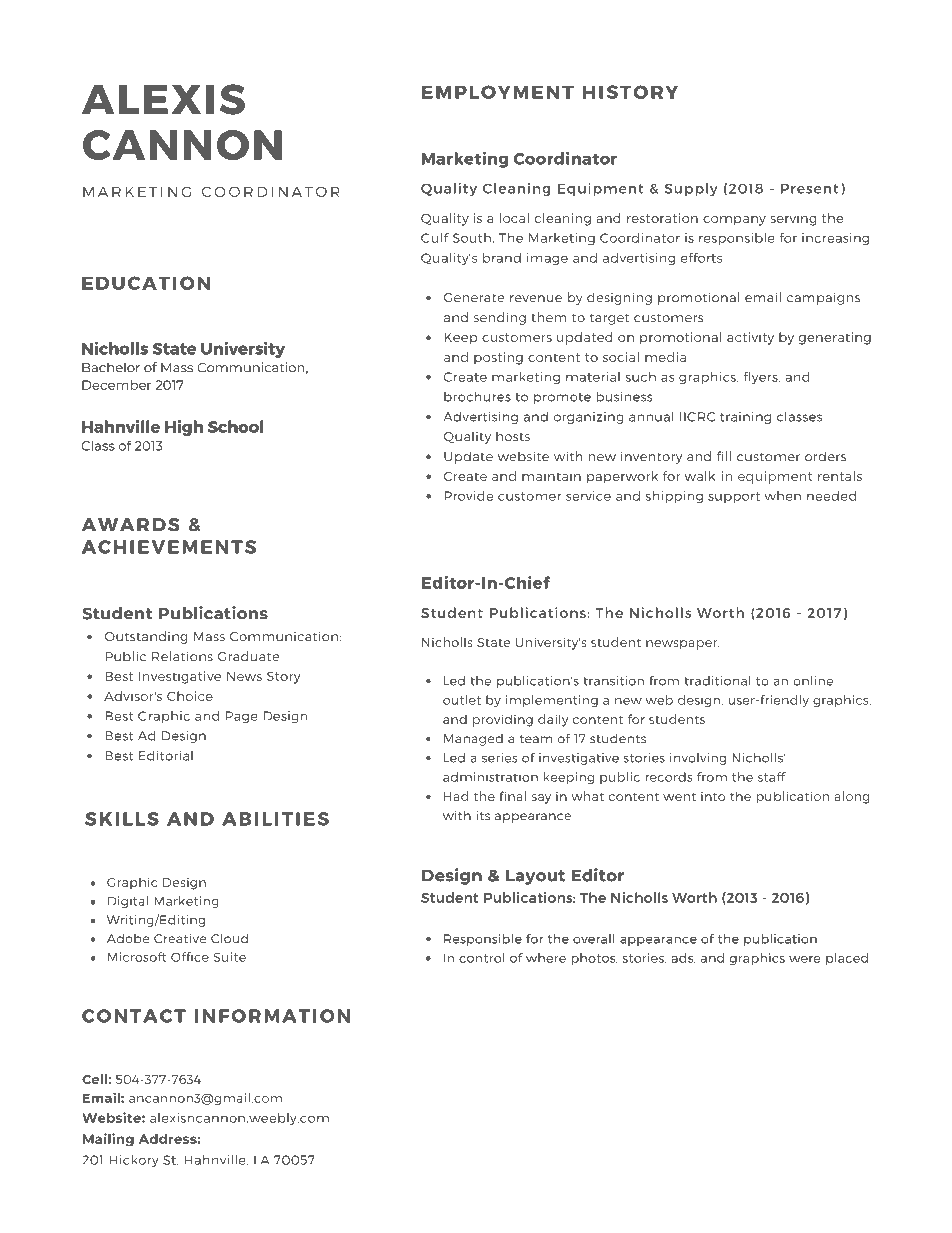 The image size is (952, 1233). What do you see at coordinates (146, 637) in the screenshot?
I see `Outstanding` at bounding box center [146, 637].
